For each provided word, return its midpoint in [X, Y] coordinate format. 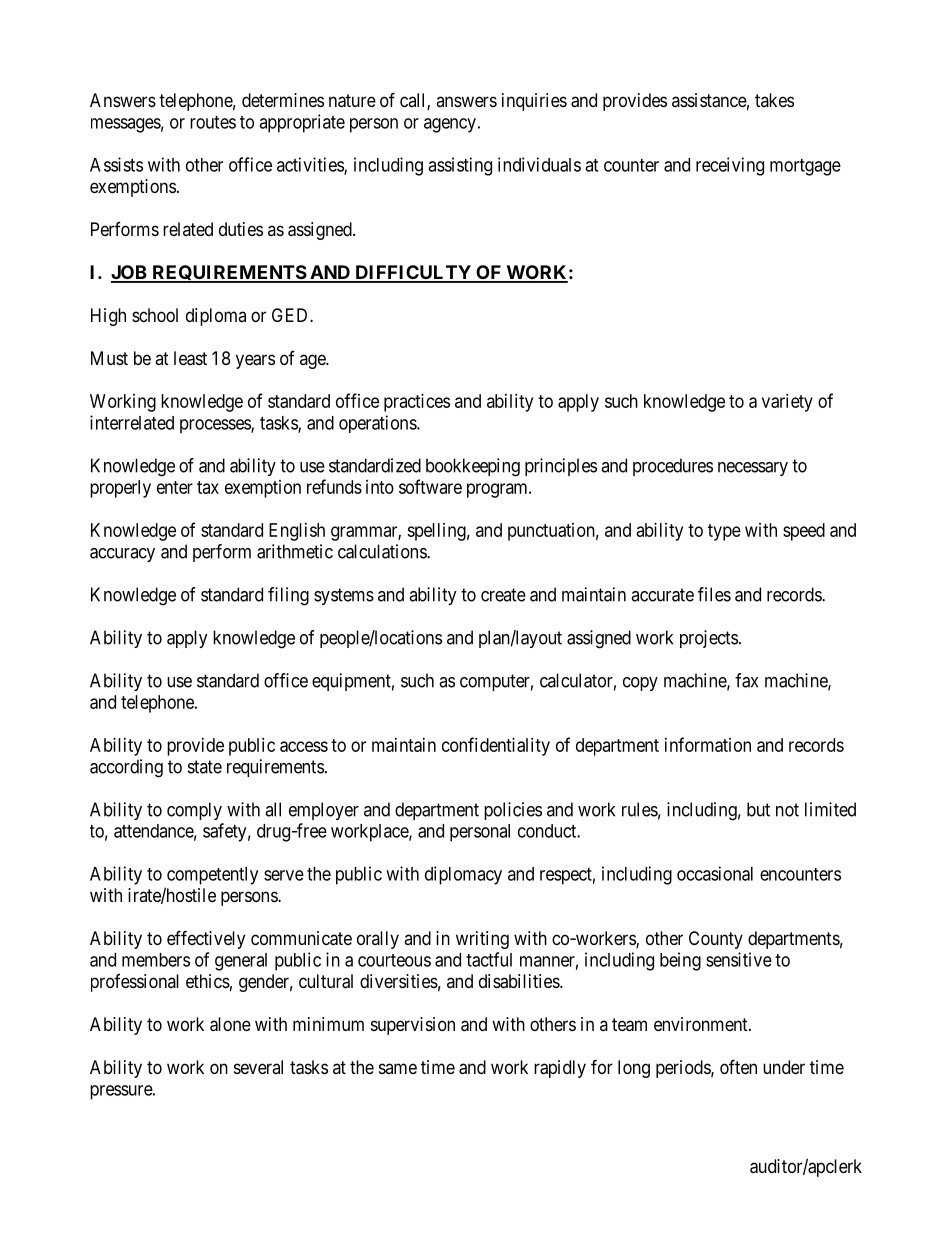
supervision [413, 1026]
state [205, 767]
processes [216, 426]
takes [774, 100]
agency [450, 125]
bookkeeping [473, 467]
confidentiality [496, 746]
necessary [753, 469]
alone [230, 1024]
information [708, 744]
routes [213, 122]
